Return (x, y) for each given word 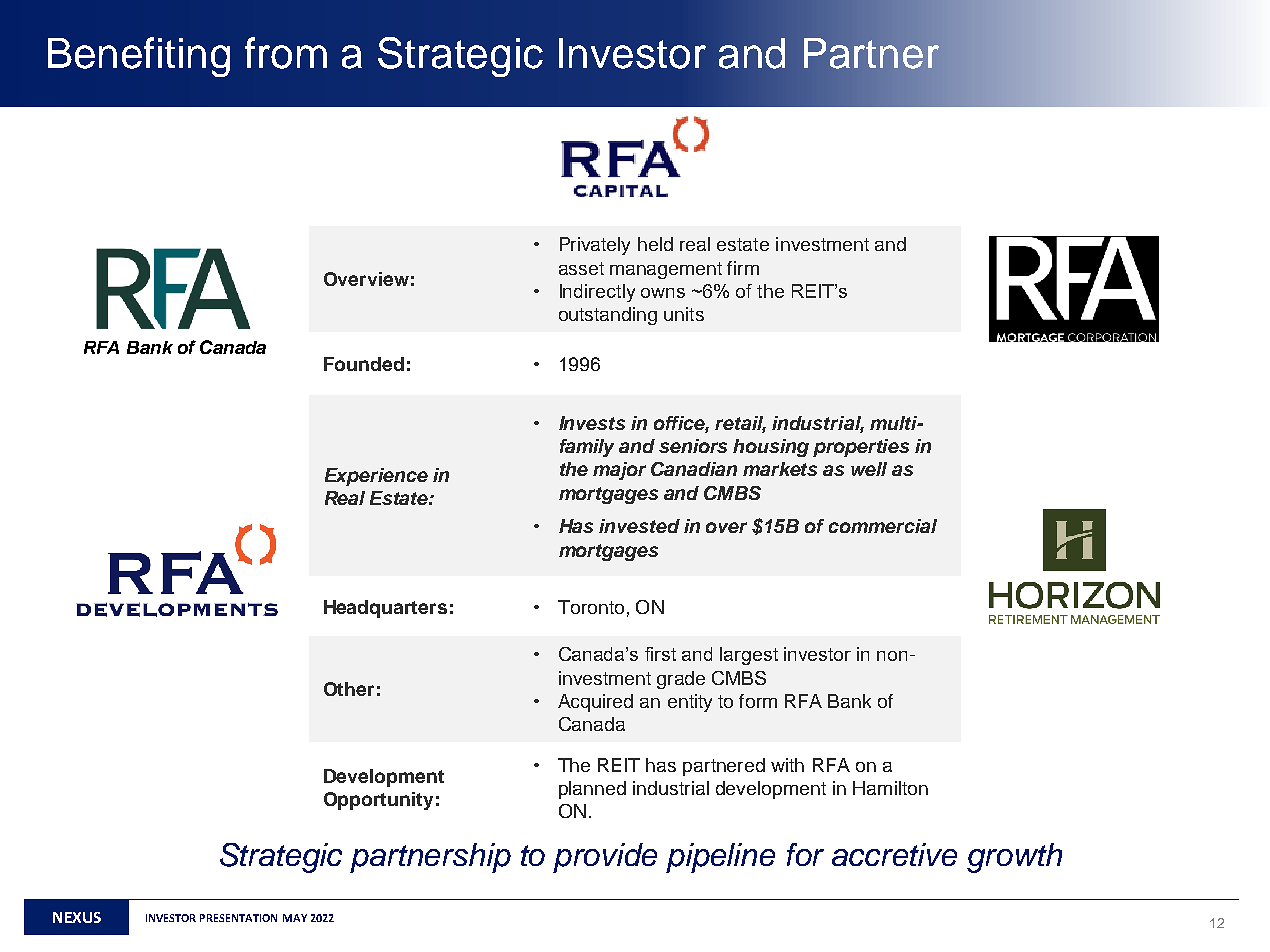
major (619, 471)
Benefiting (139, 57)
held (655, 244)
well (869, 469)
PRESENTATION (238, 918)
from (286, 53)
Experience (376, 477)
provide (605, 858)
